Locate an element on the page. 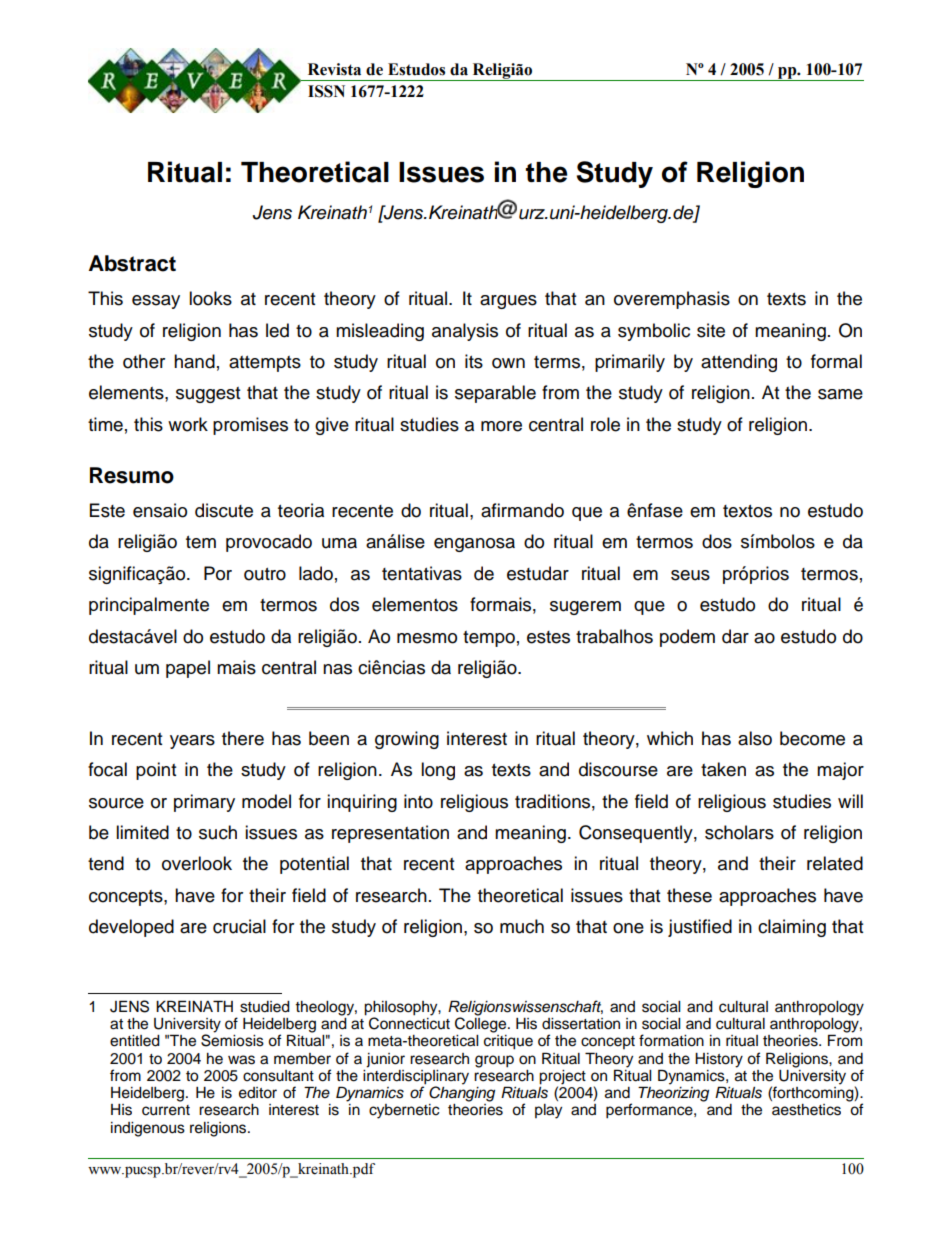 This image has height=1233, width=952. seus is located at coordinates (690, 575).
